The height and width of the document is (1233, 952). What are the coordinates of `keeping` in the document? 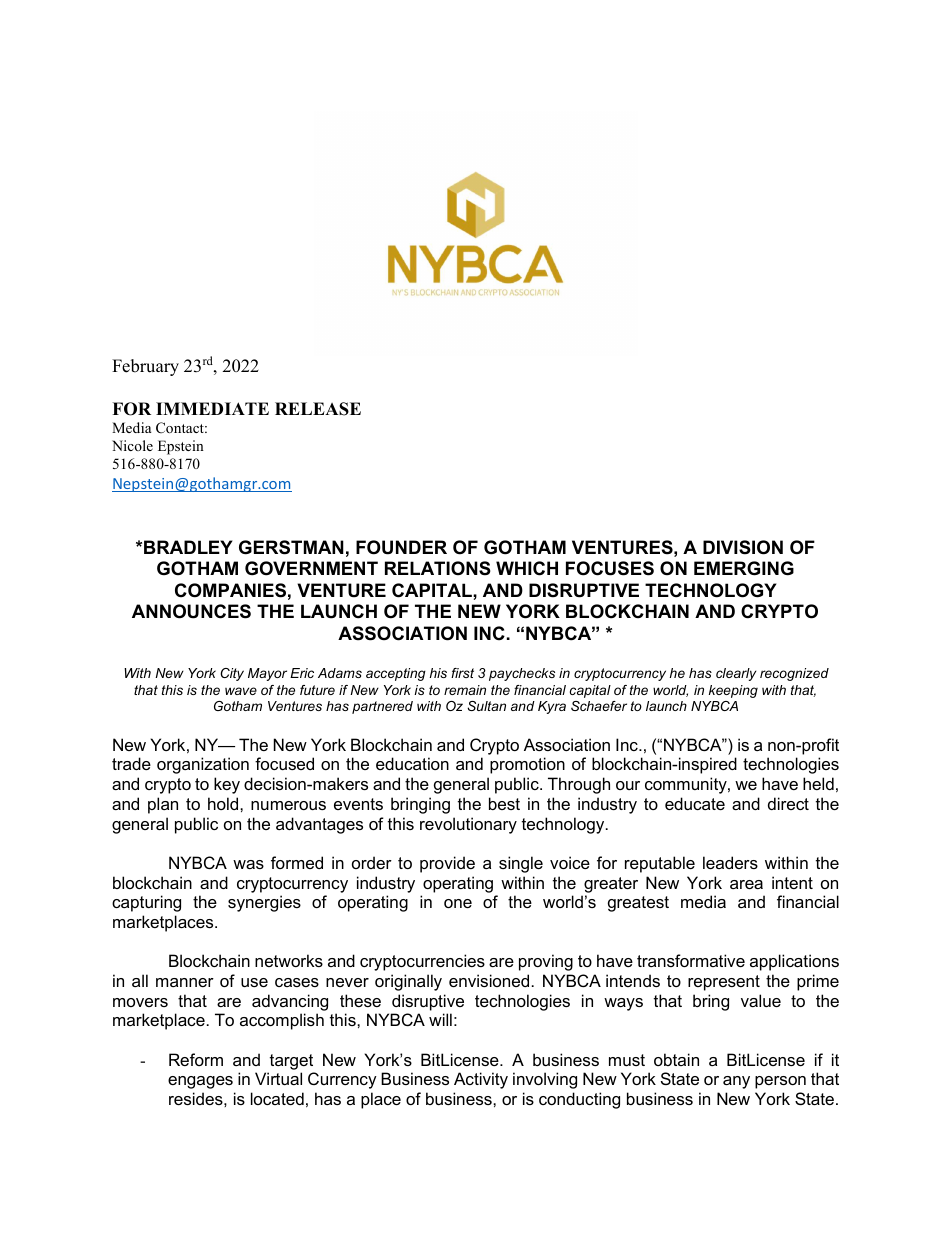 It's located at (733, 691).
